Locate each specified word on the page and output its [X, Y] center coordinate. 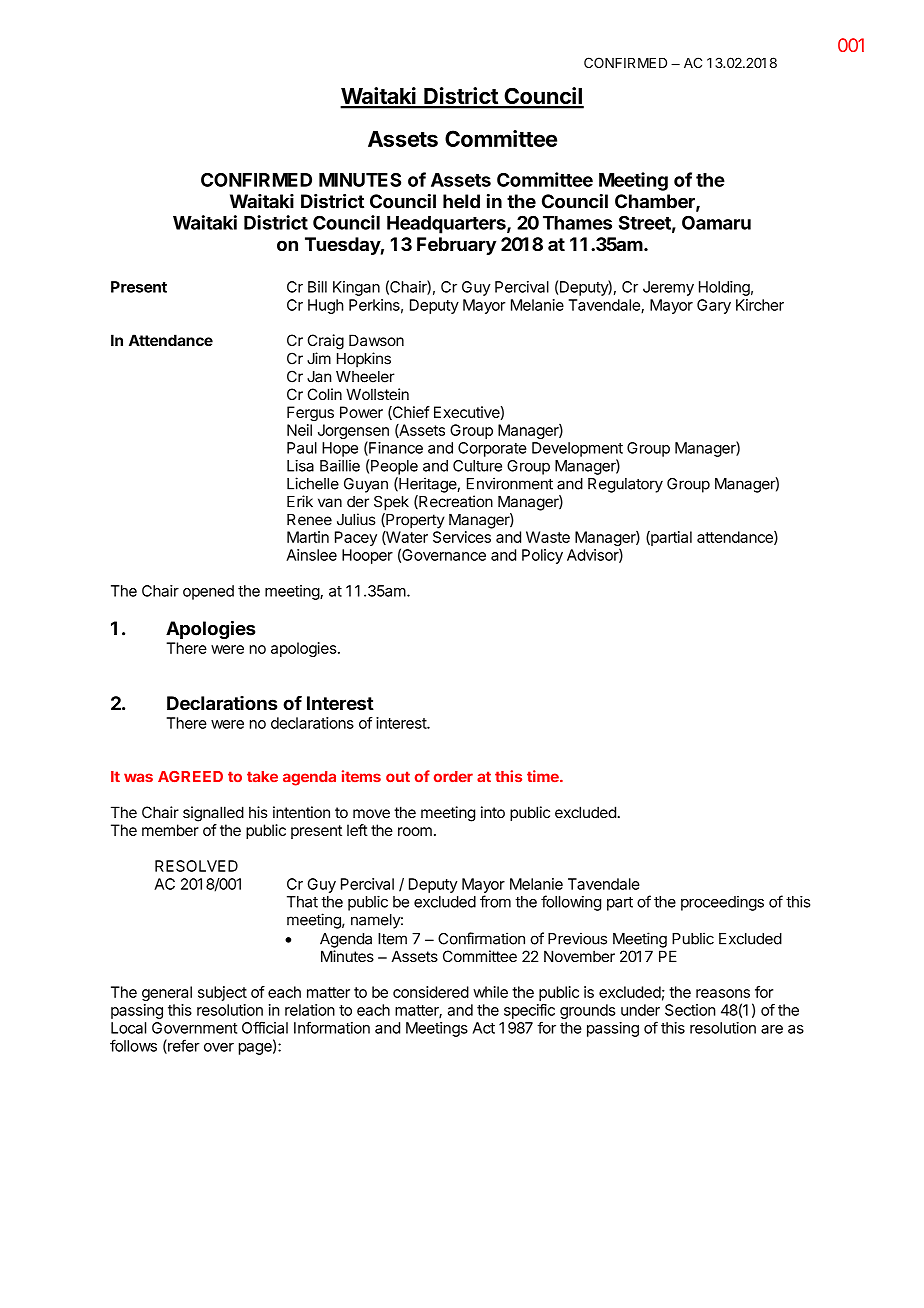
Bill [317, 287]
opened [208, 592]
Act [483, 1028]
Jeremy [668, 288]
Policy [542, 556]
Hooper [367, 556]
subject [222, 993]
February [456, 246]
